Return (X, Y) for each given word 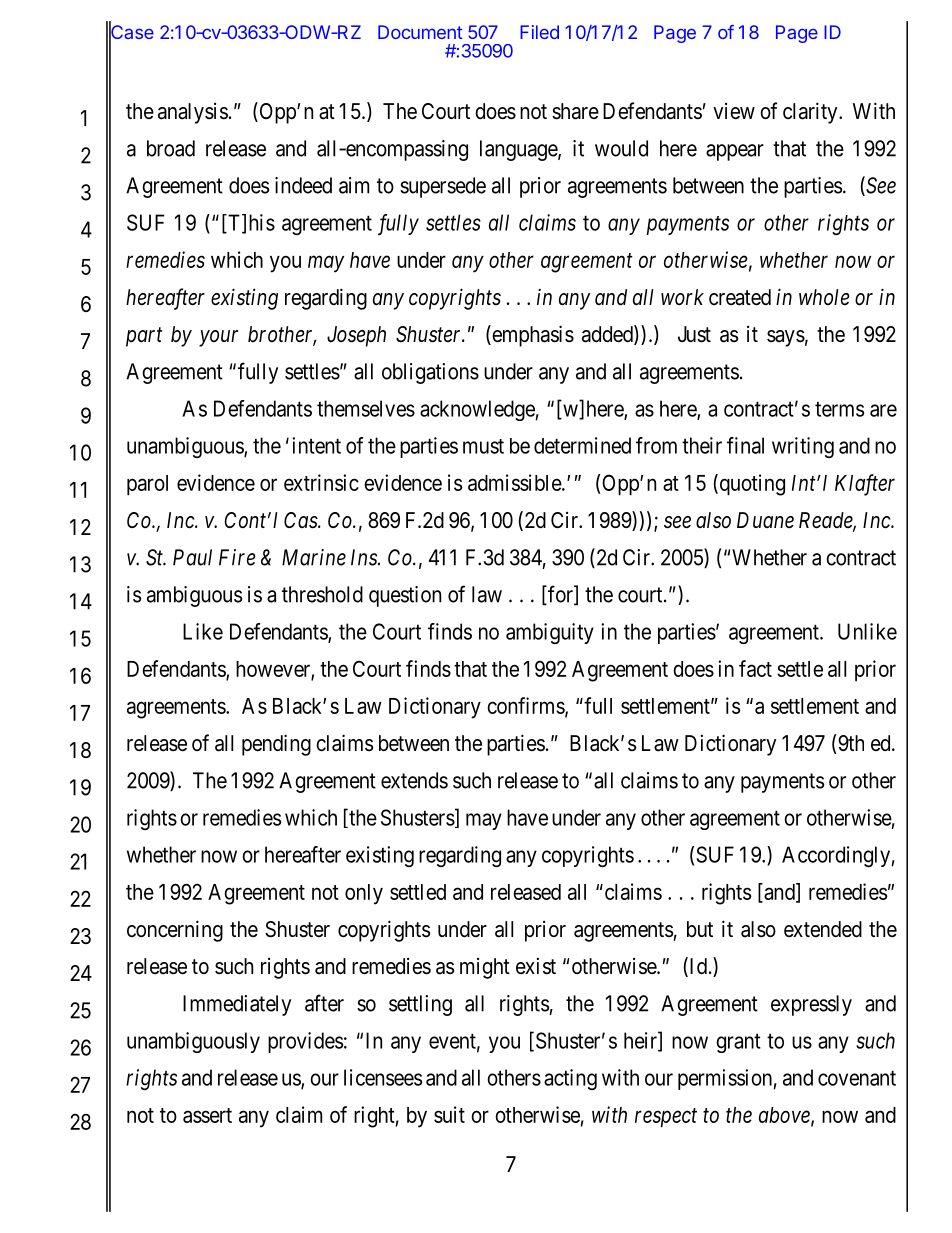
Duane (765, 520)
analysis (193, 113)
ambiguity (550, 633)
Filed (539, 32)
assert (207, 1115)
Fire (237, 557)
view (734, 111)
